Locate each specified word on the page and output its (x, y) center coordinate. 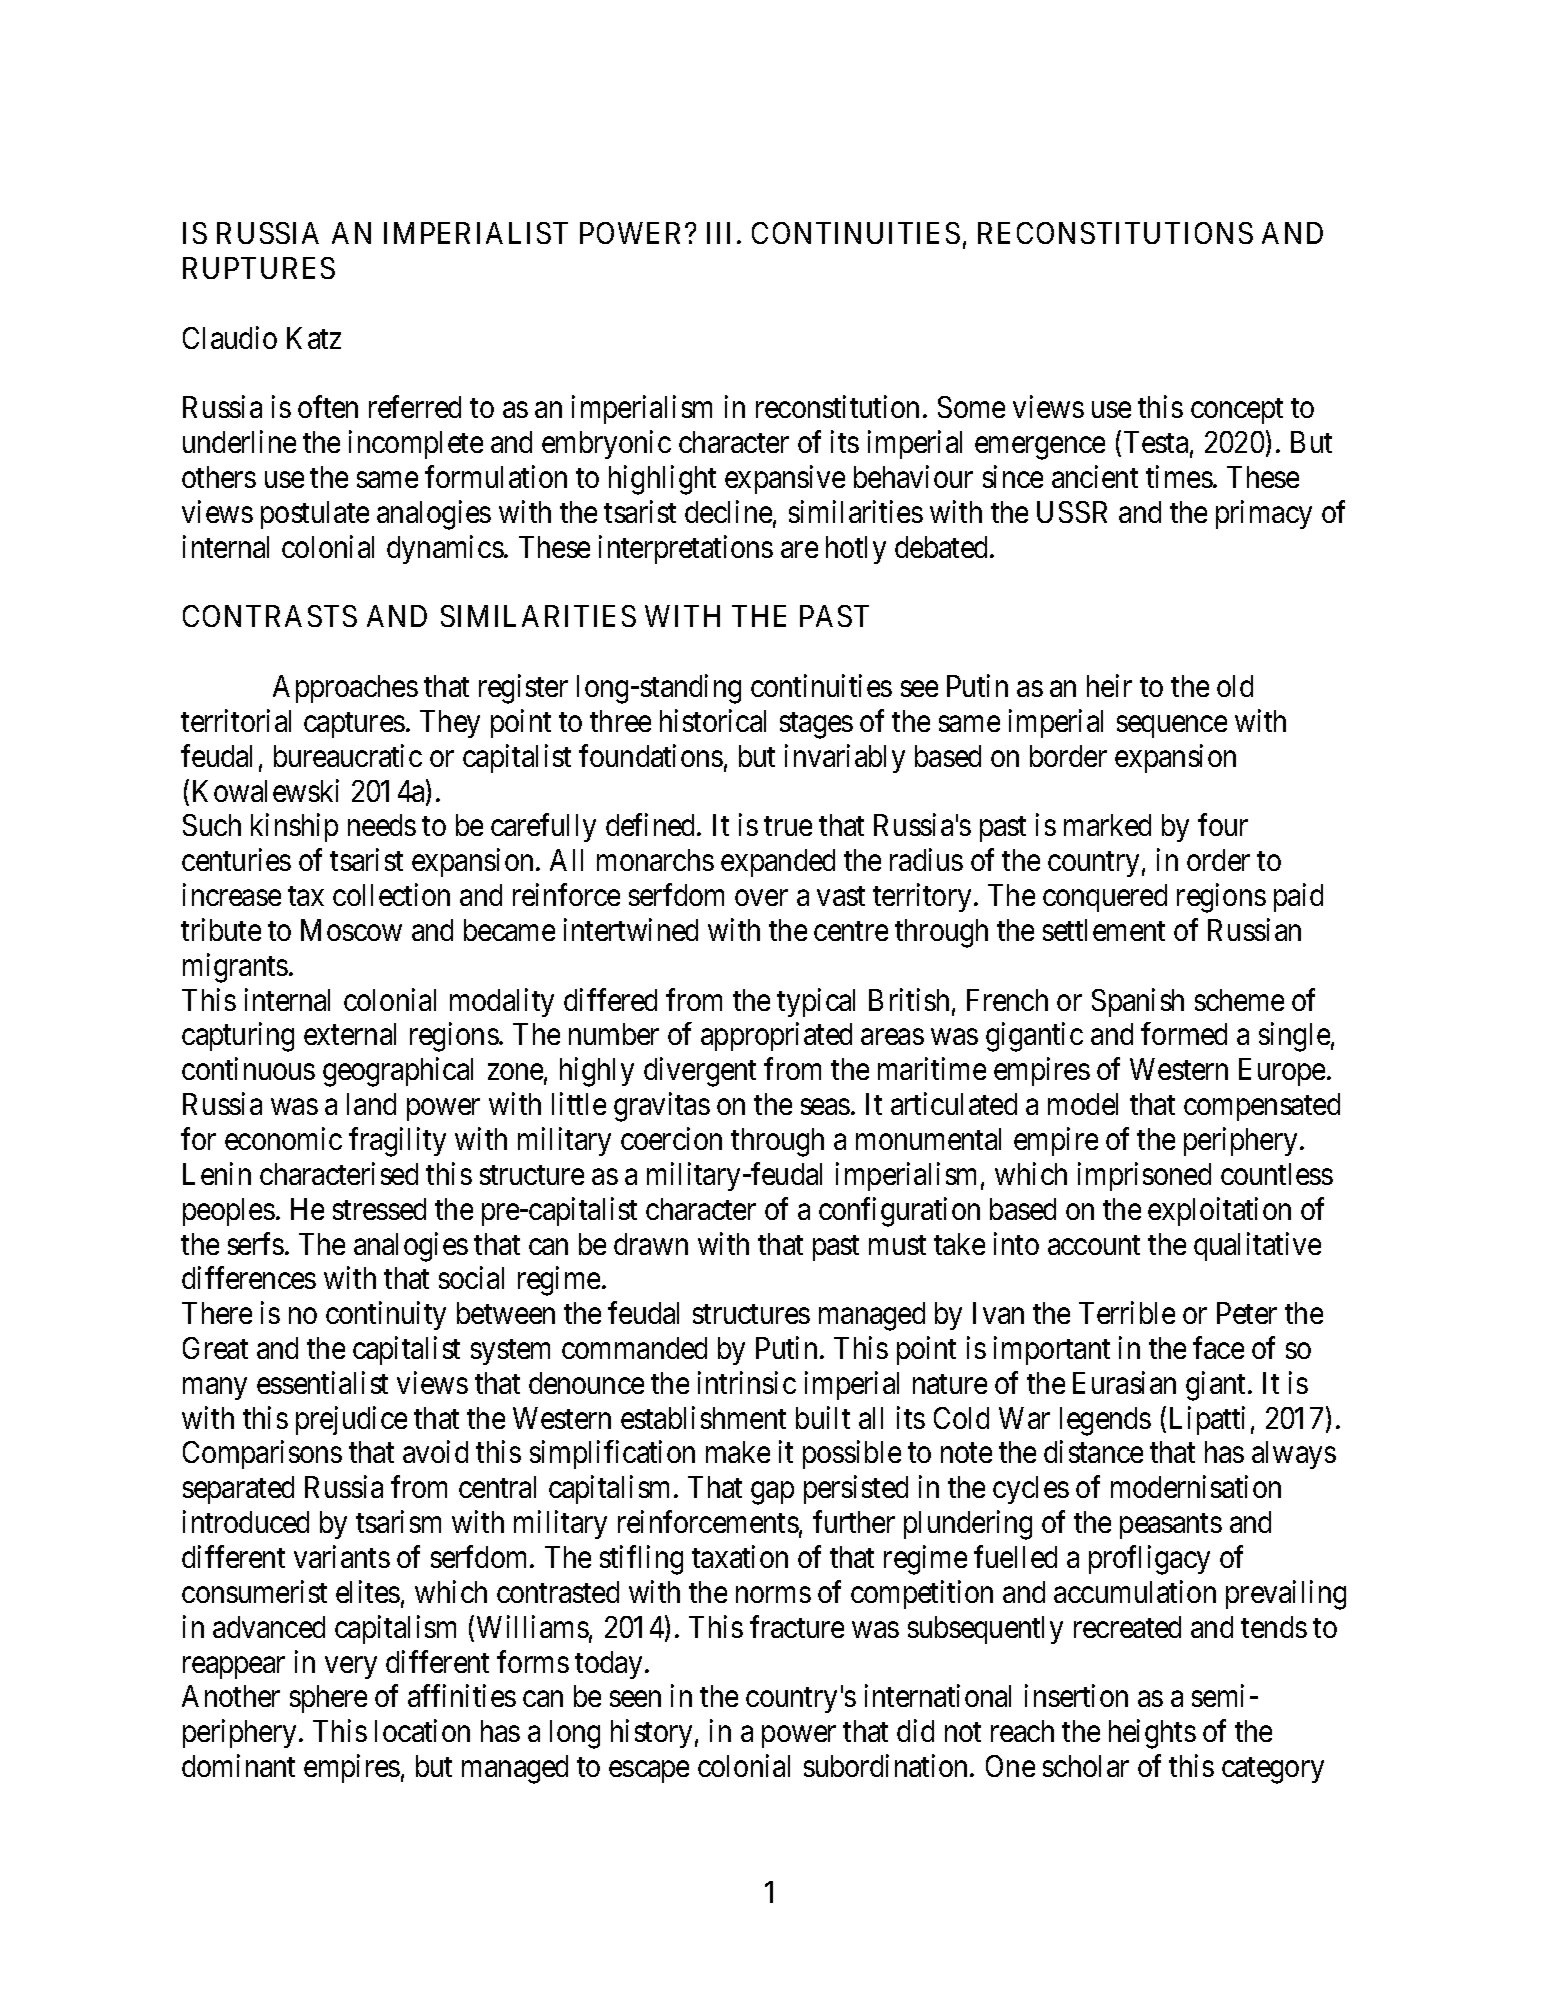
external (350, 1034)
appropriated (776, 1037)
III (722, 233)
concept (1237, 411)
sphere (328, 1699)
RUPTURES (259, 268)
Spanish (1138, 1002)
